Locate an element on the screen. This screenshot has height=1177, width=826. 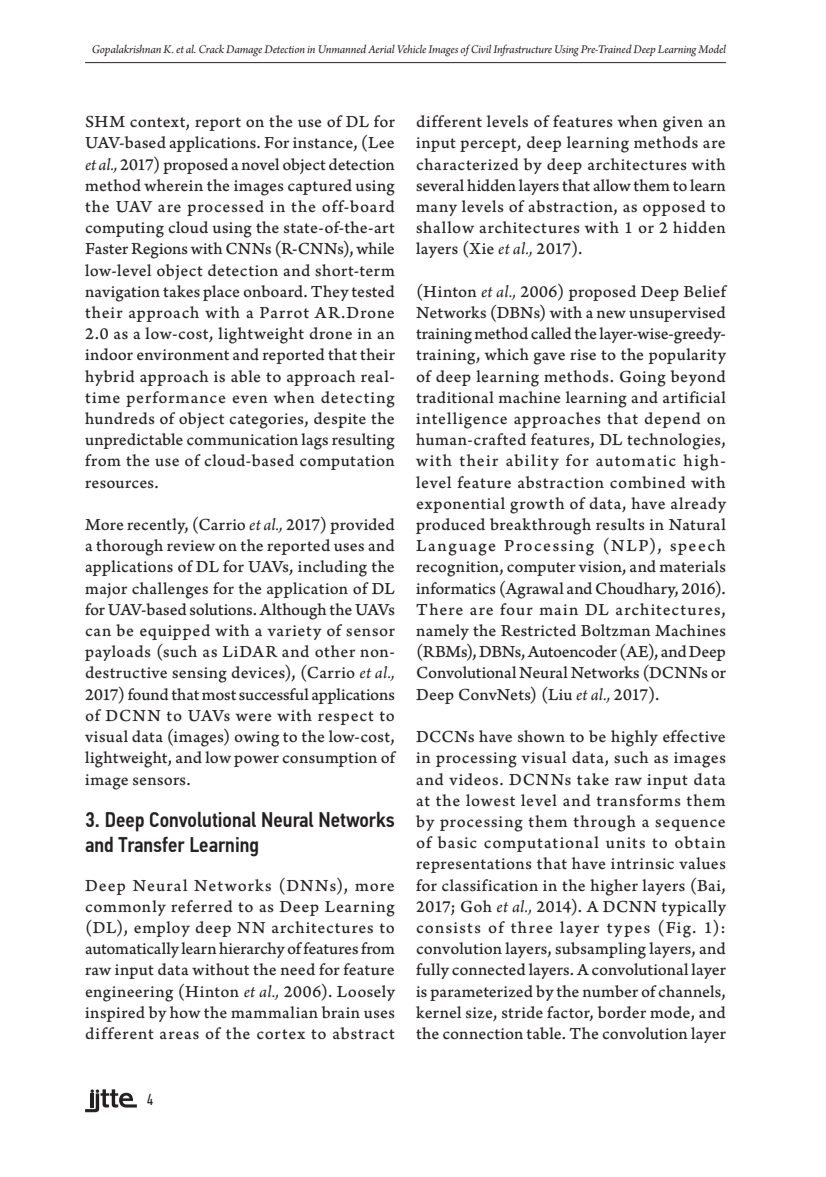
given is located at coordinates (683, 124).
